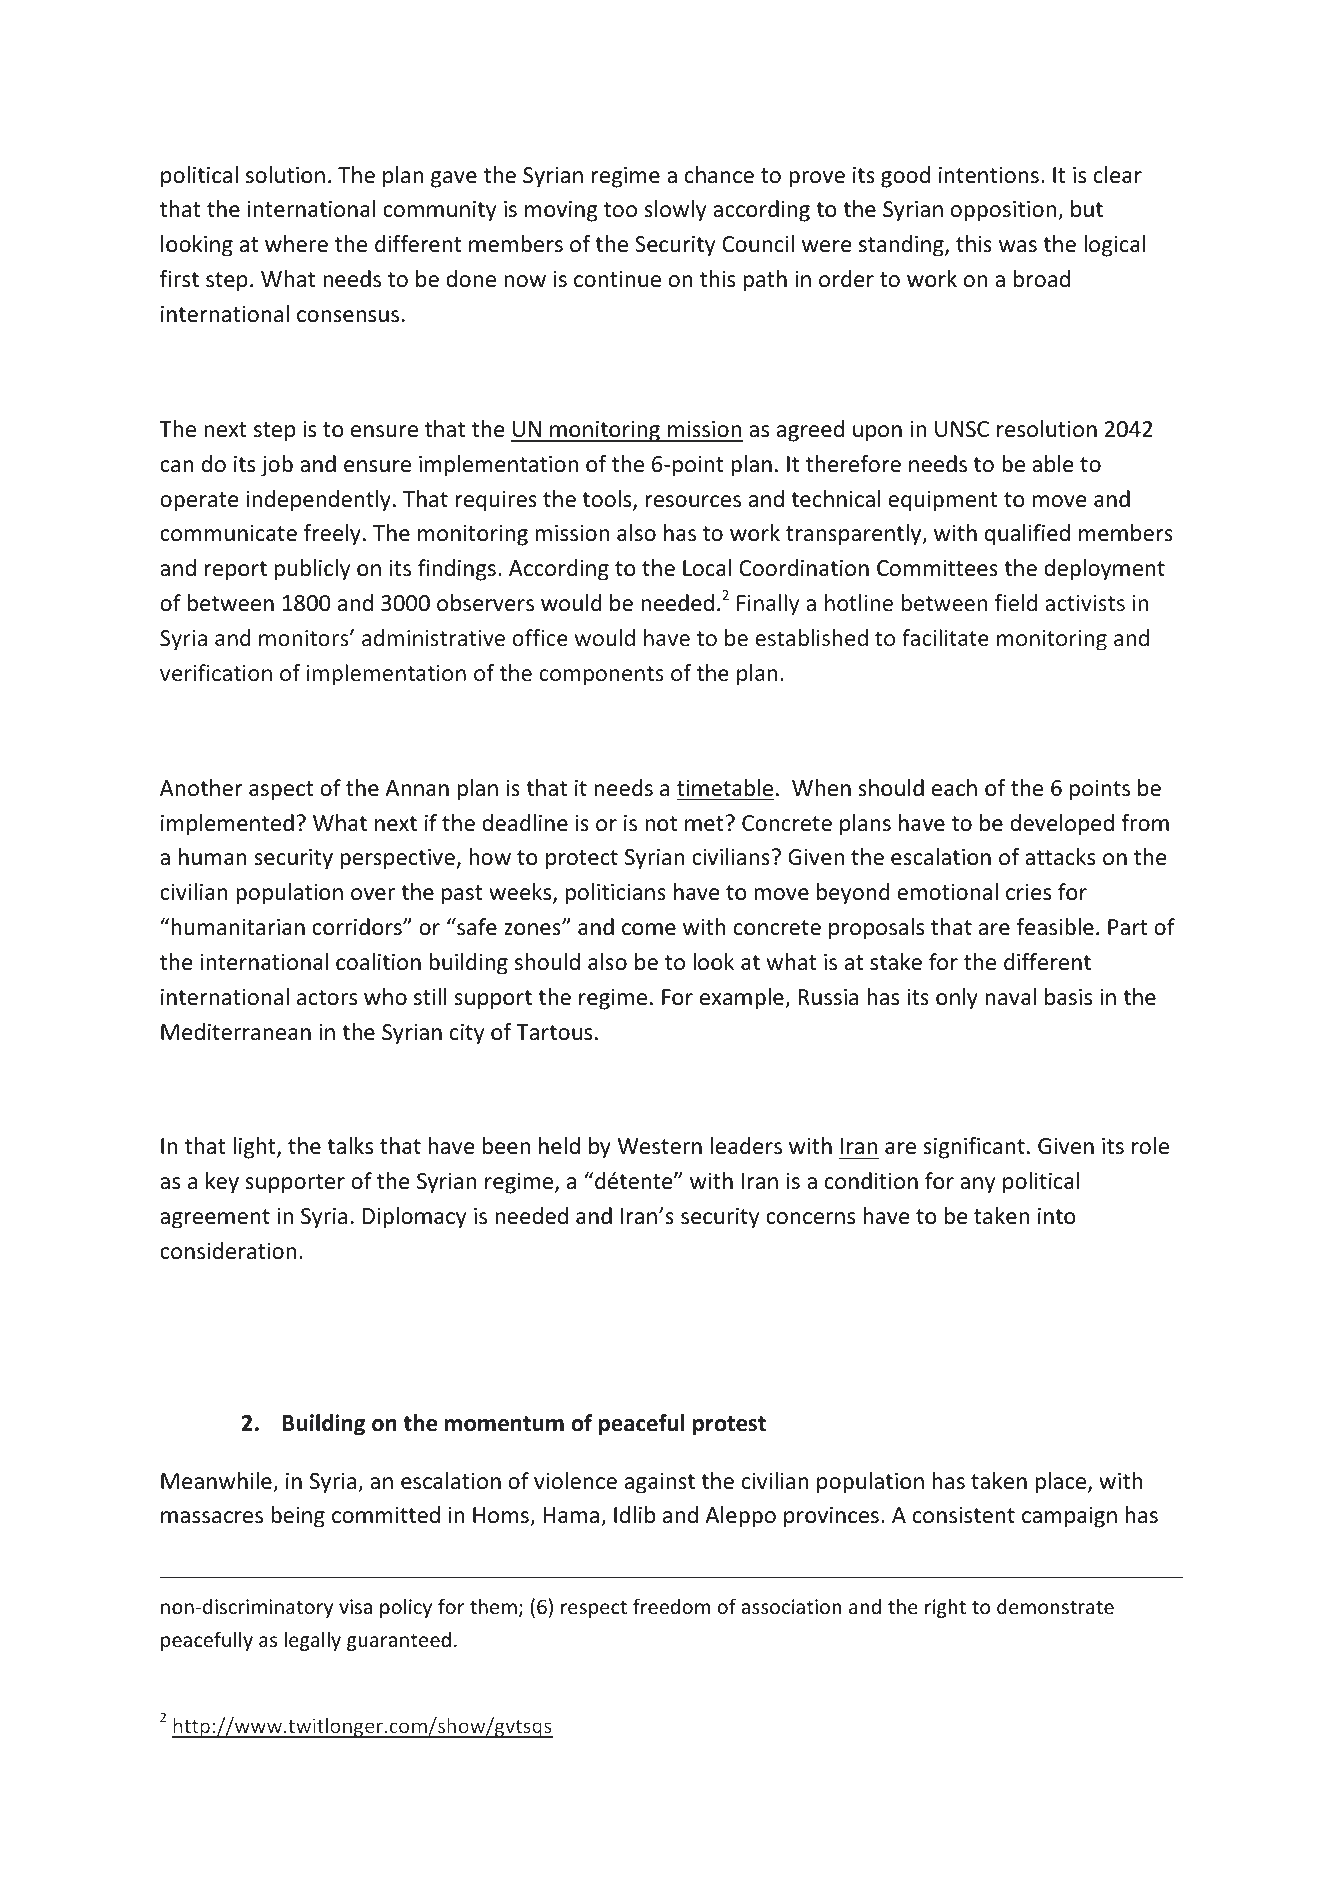 The height and width of the document is (1900, 1342). What do you see at coordinates (1016, 602) in the document?
I see `field` at bounding box center [1016, 602].
